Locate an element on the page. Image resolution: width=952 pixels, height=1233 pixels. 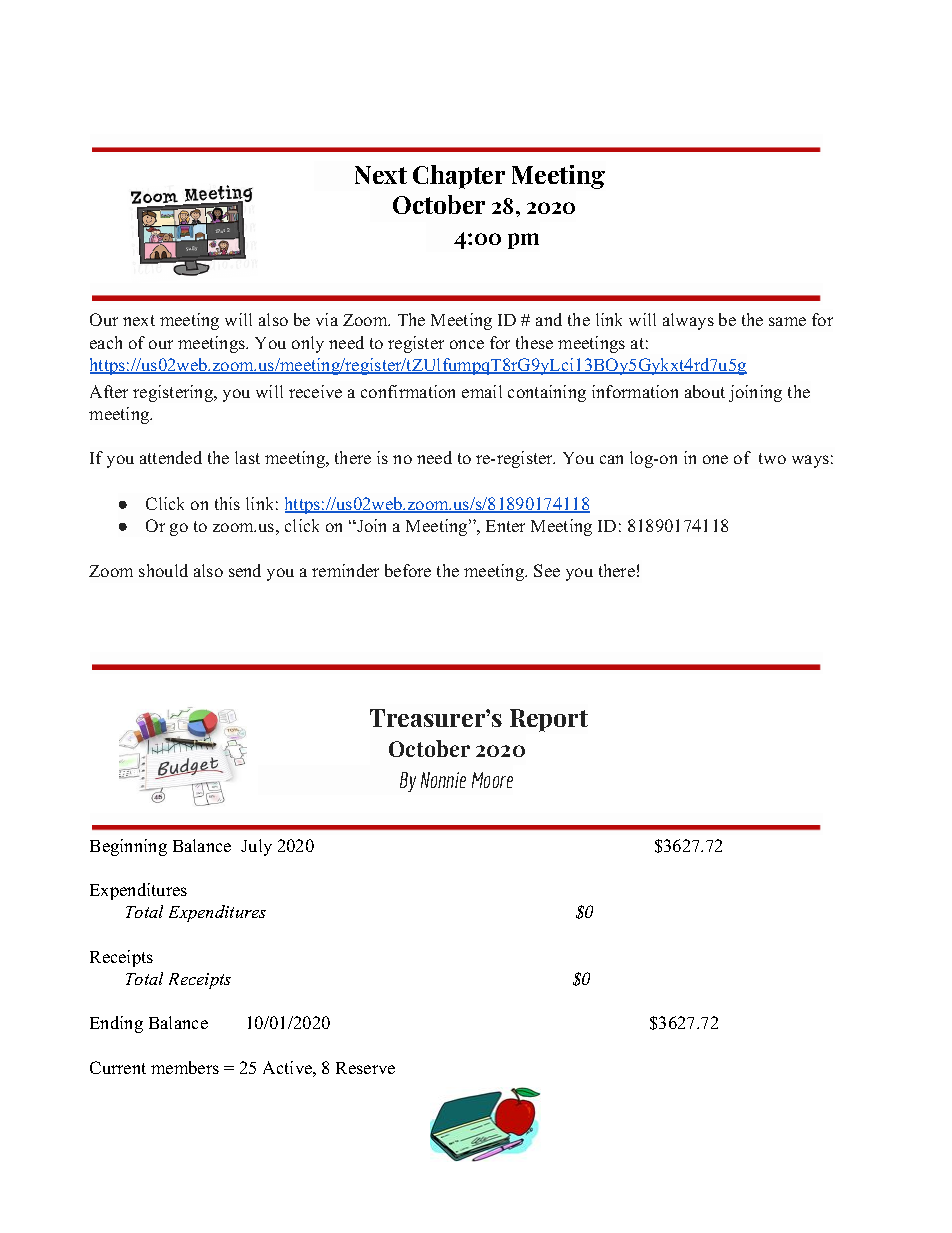
same is located at coordinates (787, 321).
